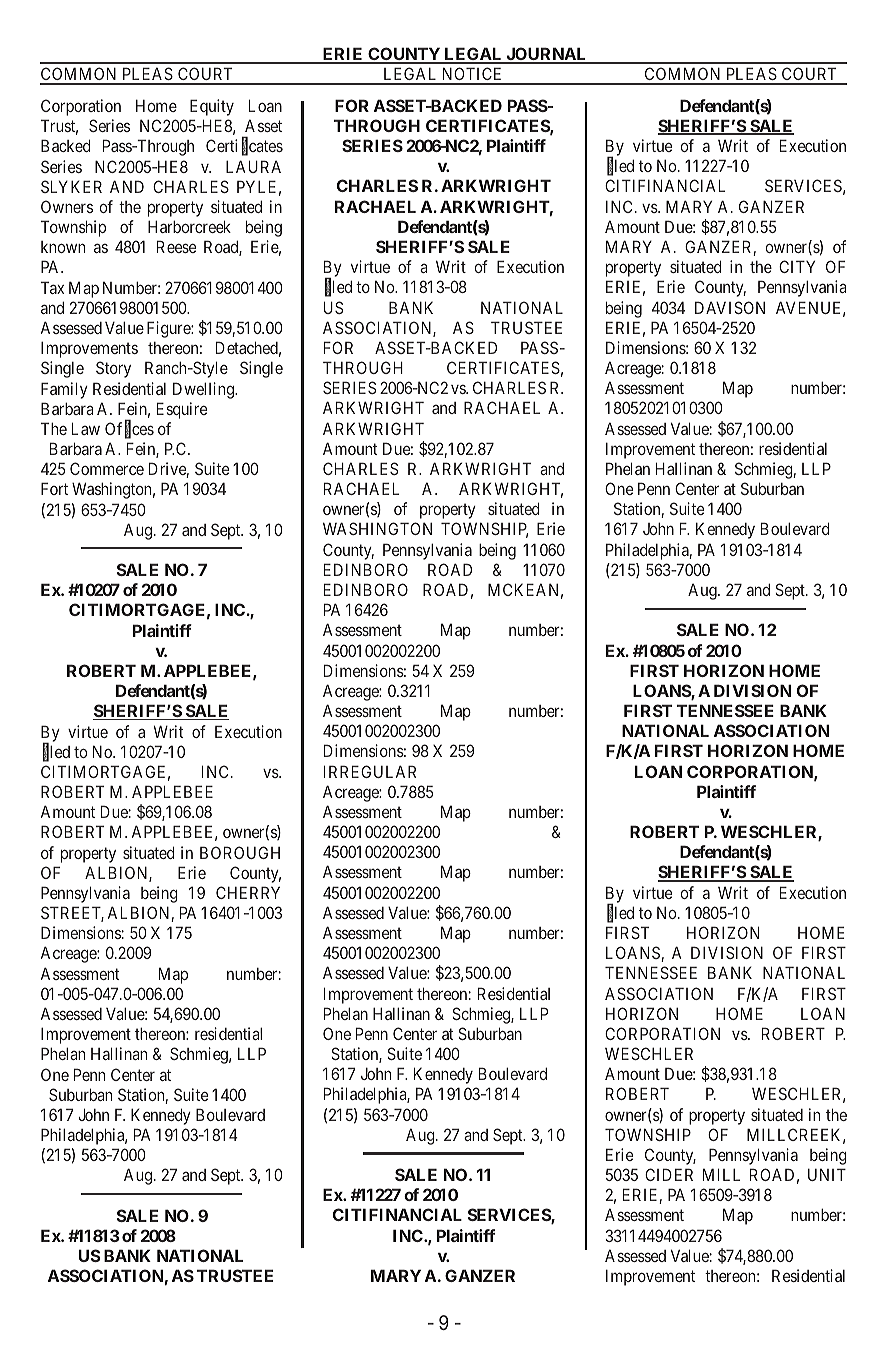 Image resolution: width=887 pixels, height=1372 pixels. What do you see at coordinates (86, 428) in the image?
I see `Law` at bounding box center [86, 428].
